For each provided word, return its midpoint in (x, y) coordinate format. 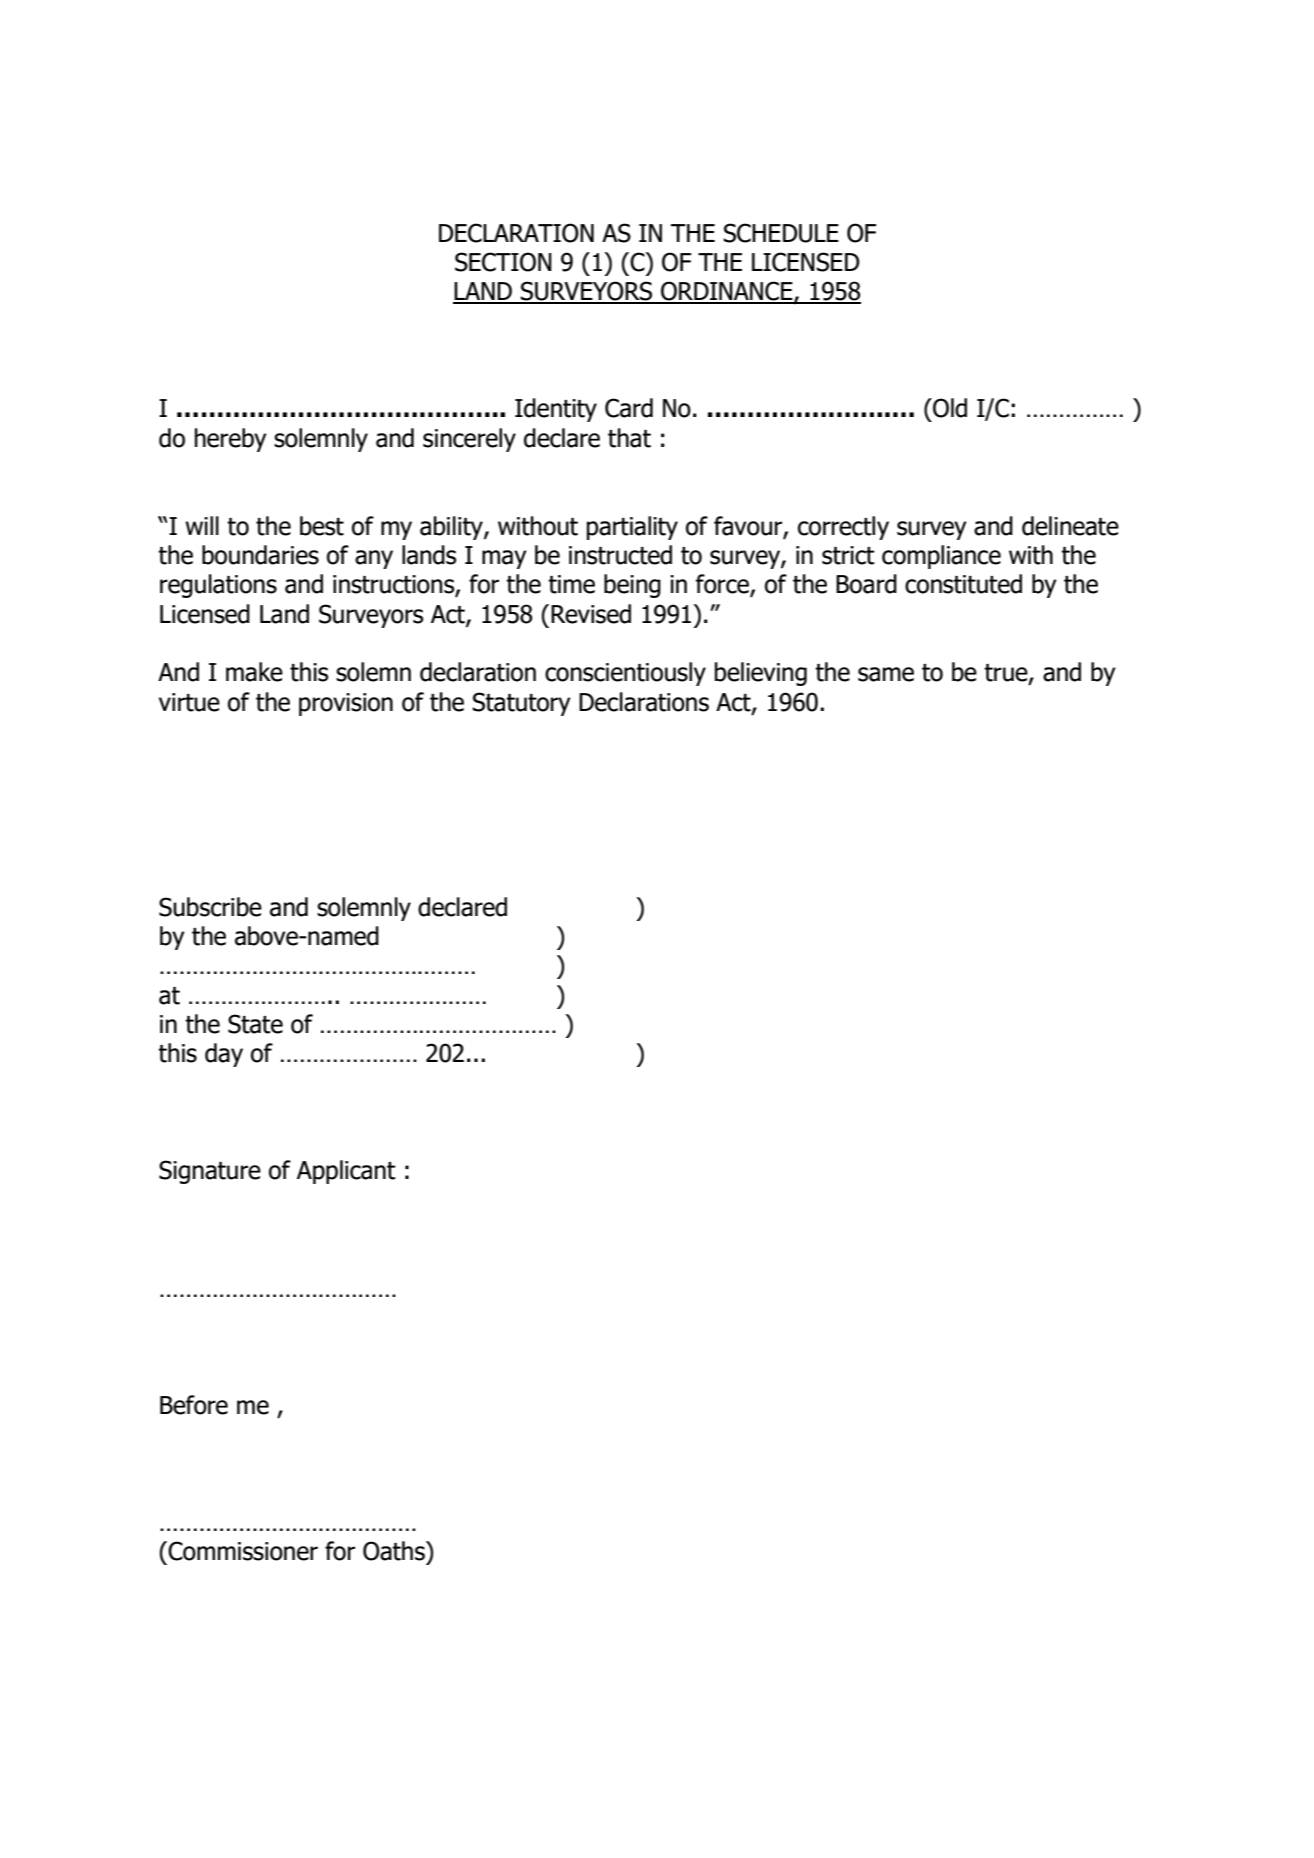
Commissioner (243, 1551)
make (254, 672)
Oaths (395, 1551)
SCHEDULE (781, 233)
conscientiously (625, 674)
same (886, 674)
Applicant (346, 1172)
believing (761, 674)
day (224, 1055)
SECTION (503, 262)
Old (949, 408)
